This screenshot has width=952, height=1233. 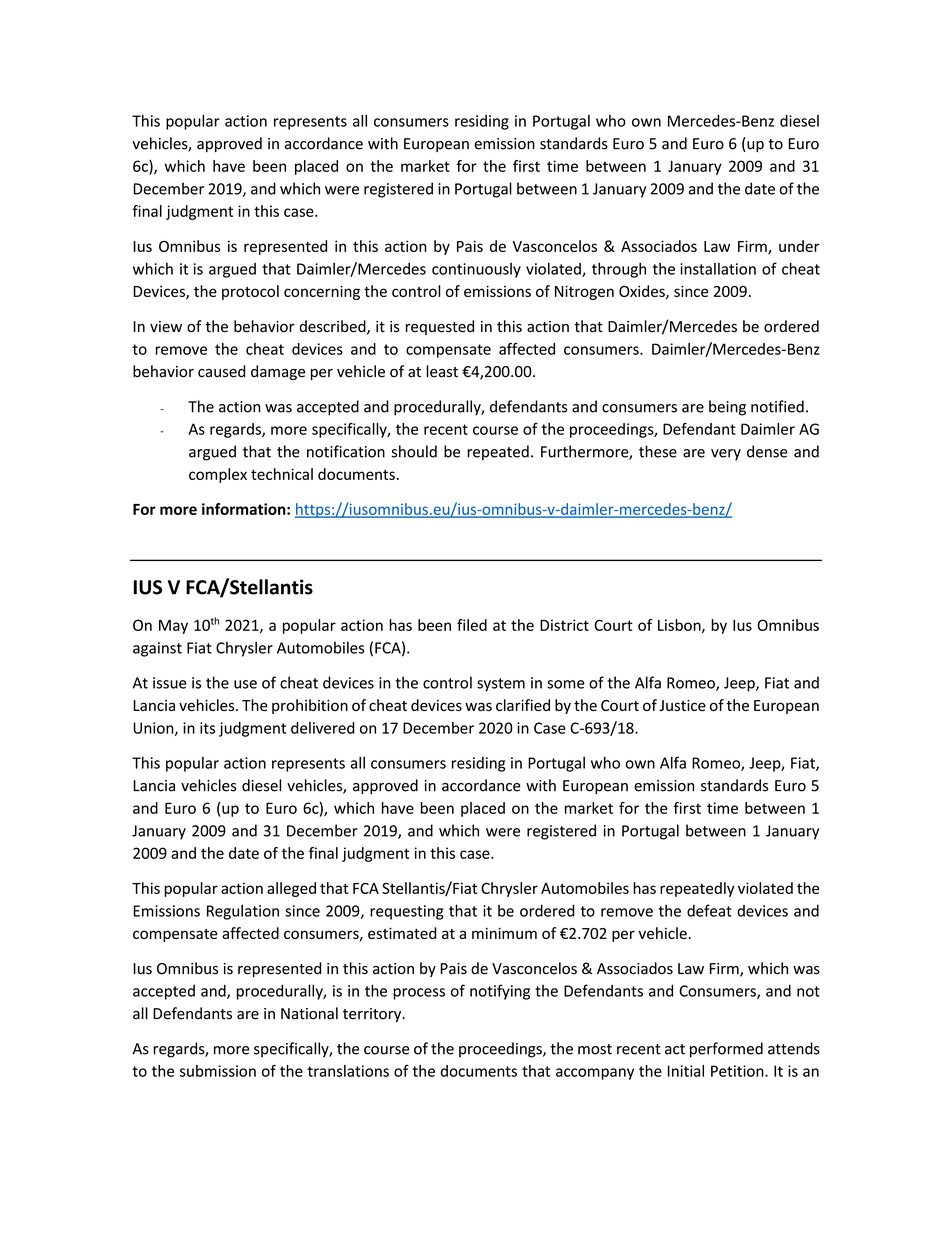 I want to click on installation, so click(x=718, y=269).
